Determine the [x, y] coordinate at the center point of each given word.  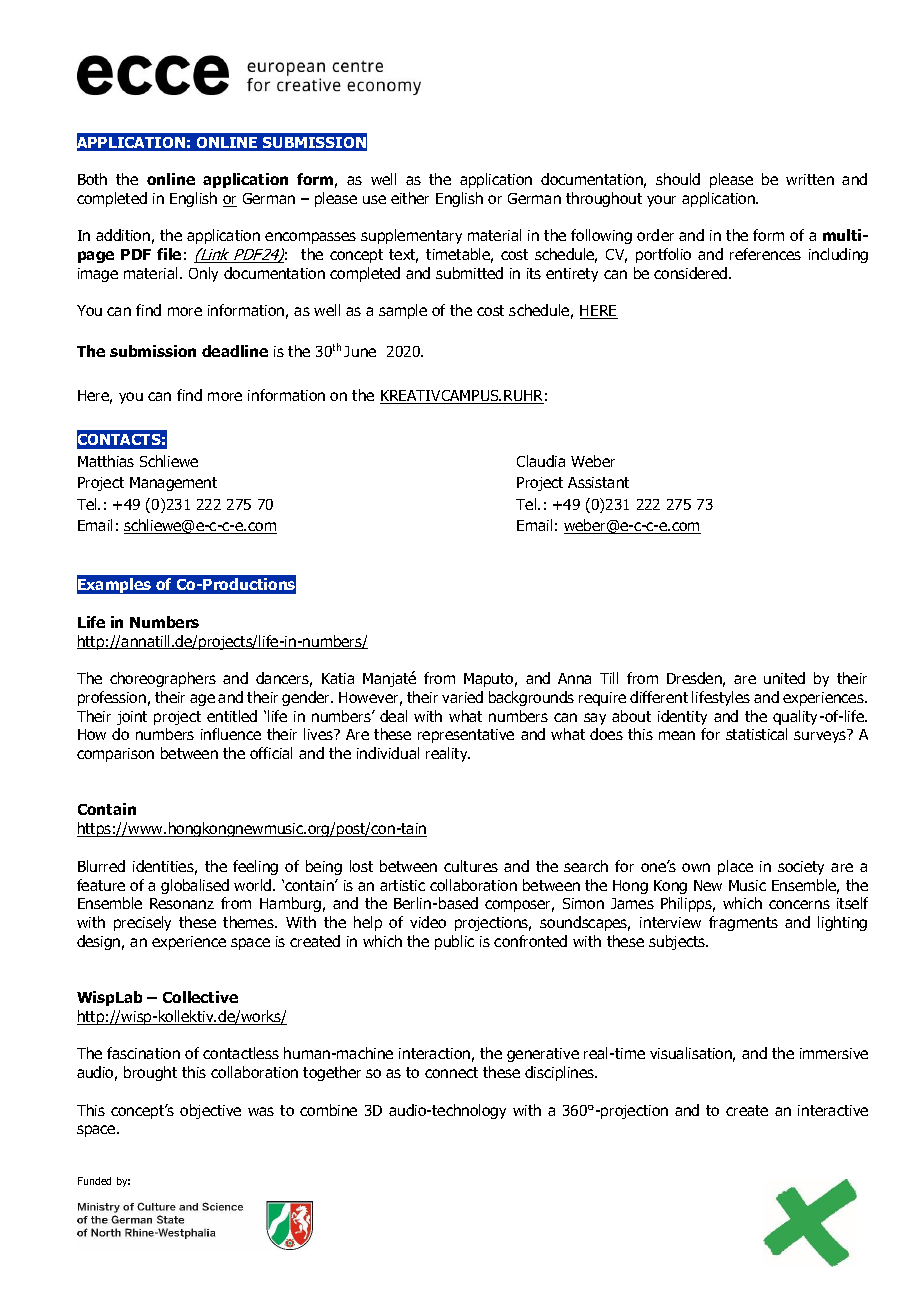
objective [210, 1111]
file [169, 254]
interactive [833, 1110]
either [410, 198]
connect [451, 1072]
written [810, 179]
